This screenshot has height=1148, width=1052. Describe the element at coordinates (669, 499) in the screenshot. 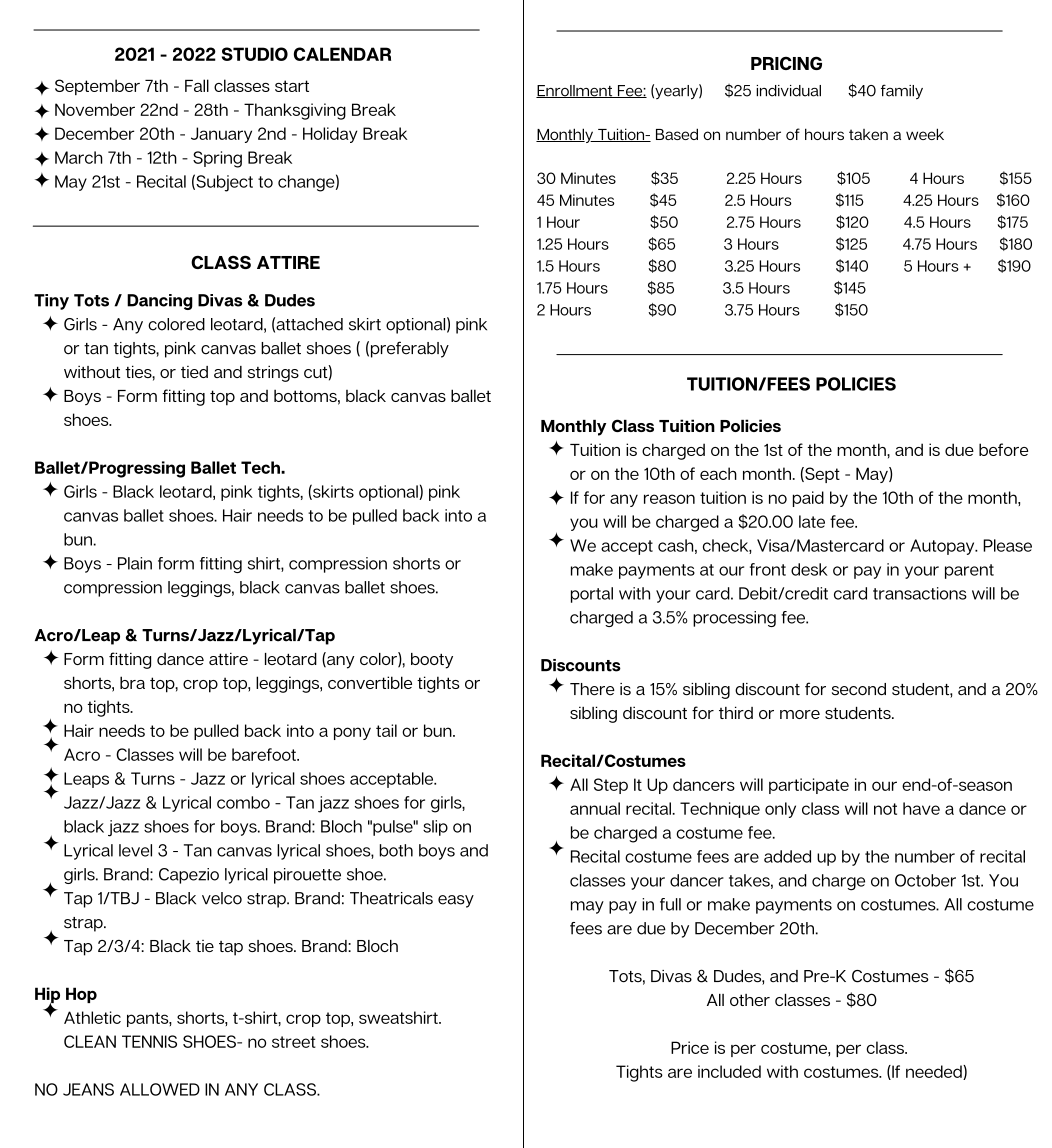

I see `reason` at that location.
